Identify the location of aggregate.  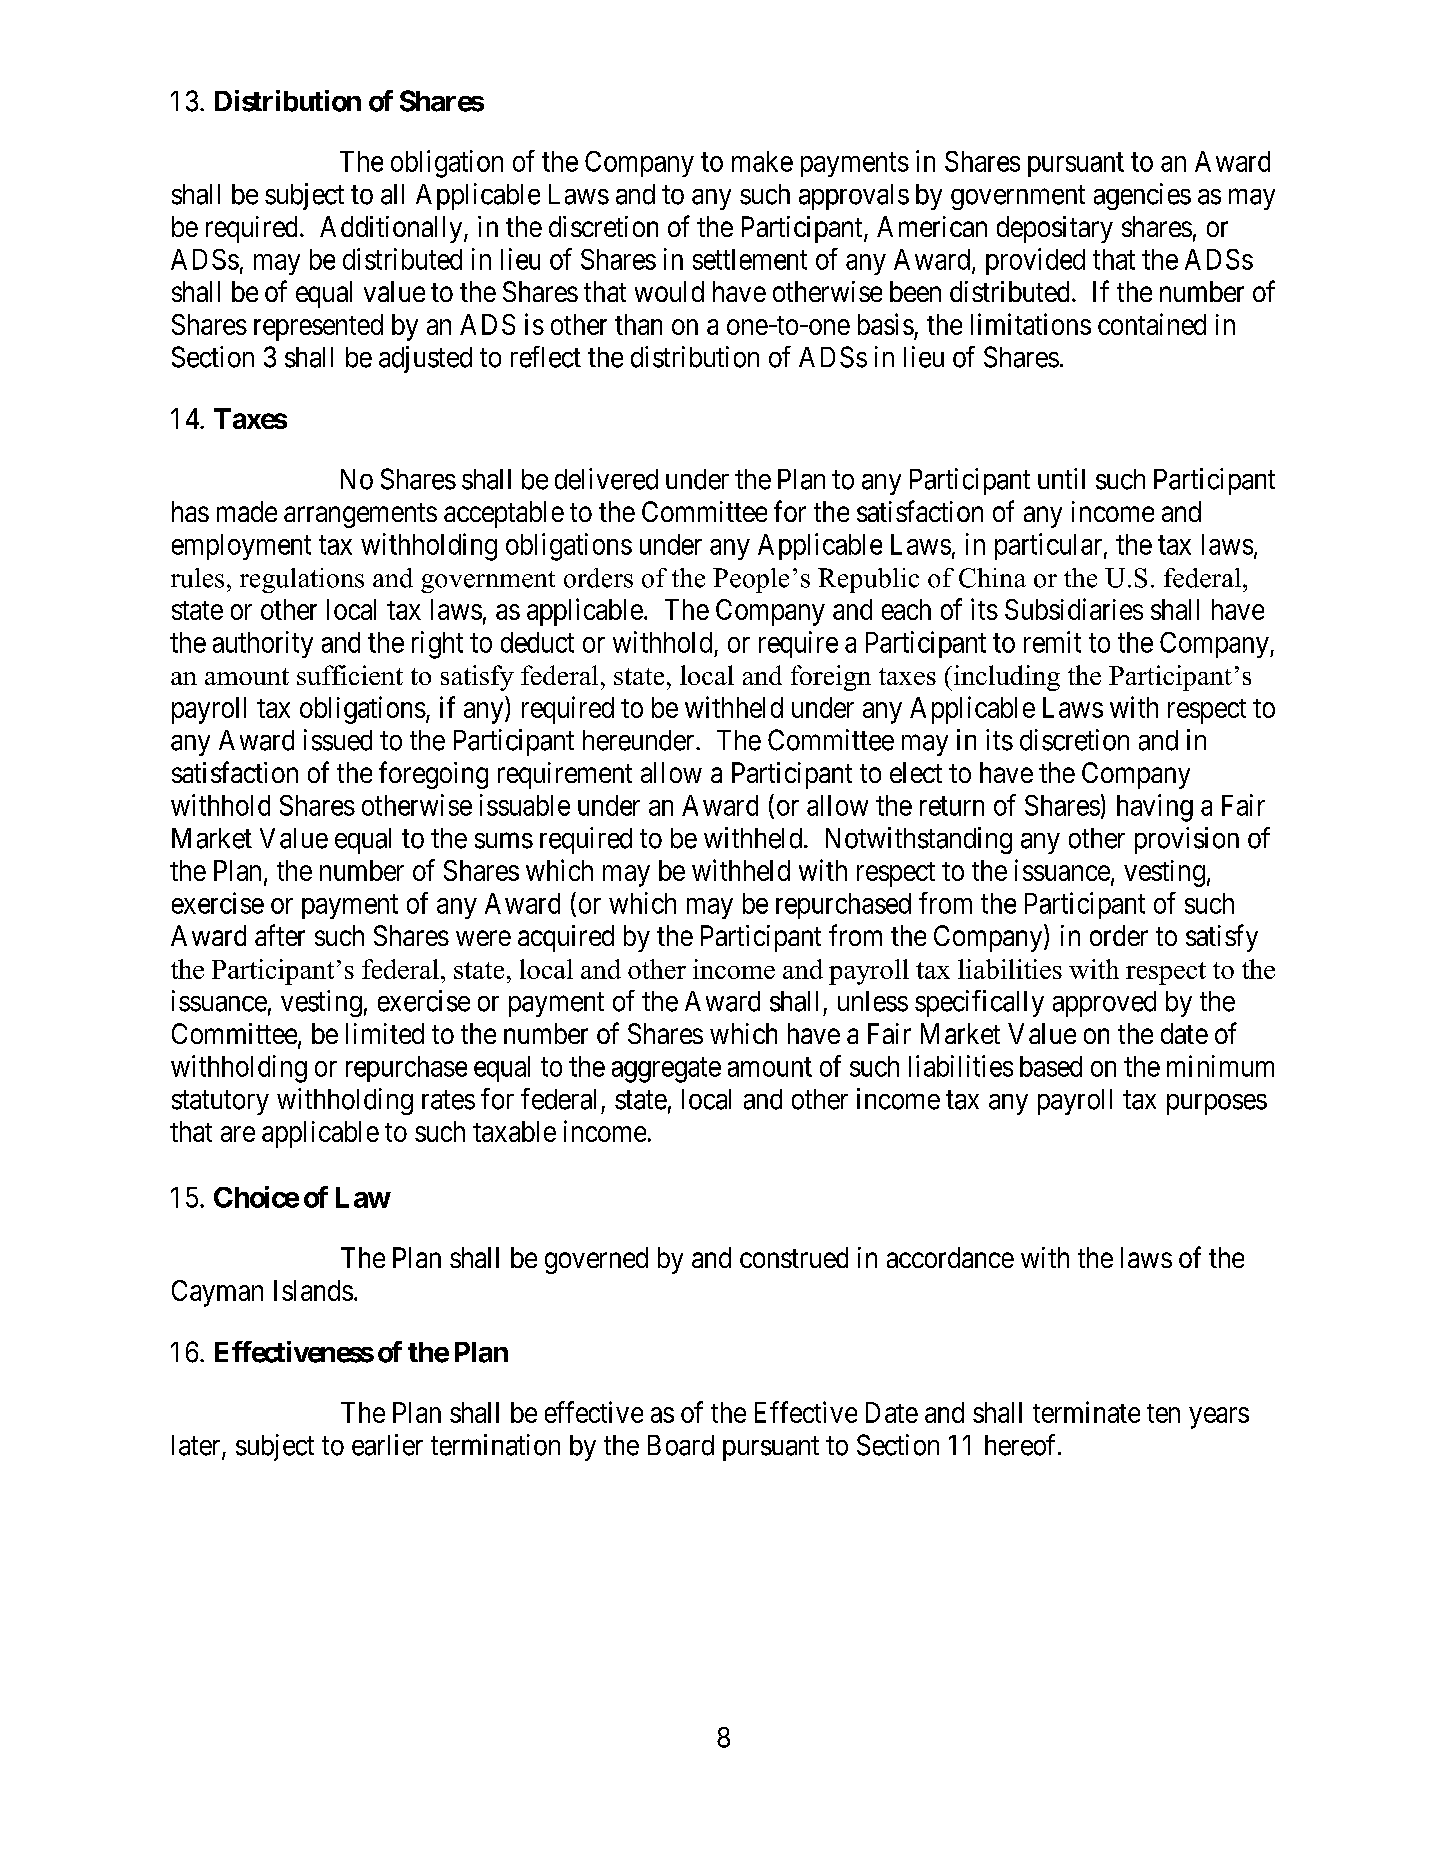
(666, 1070).
